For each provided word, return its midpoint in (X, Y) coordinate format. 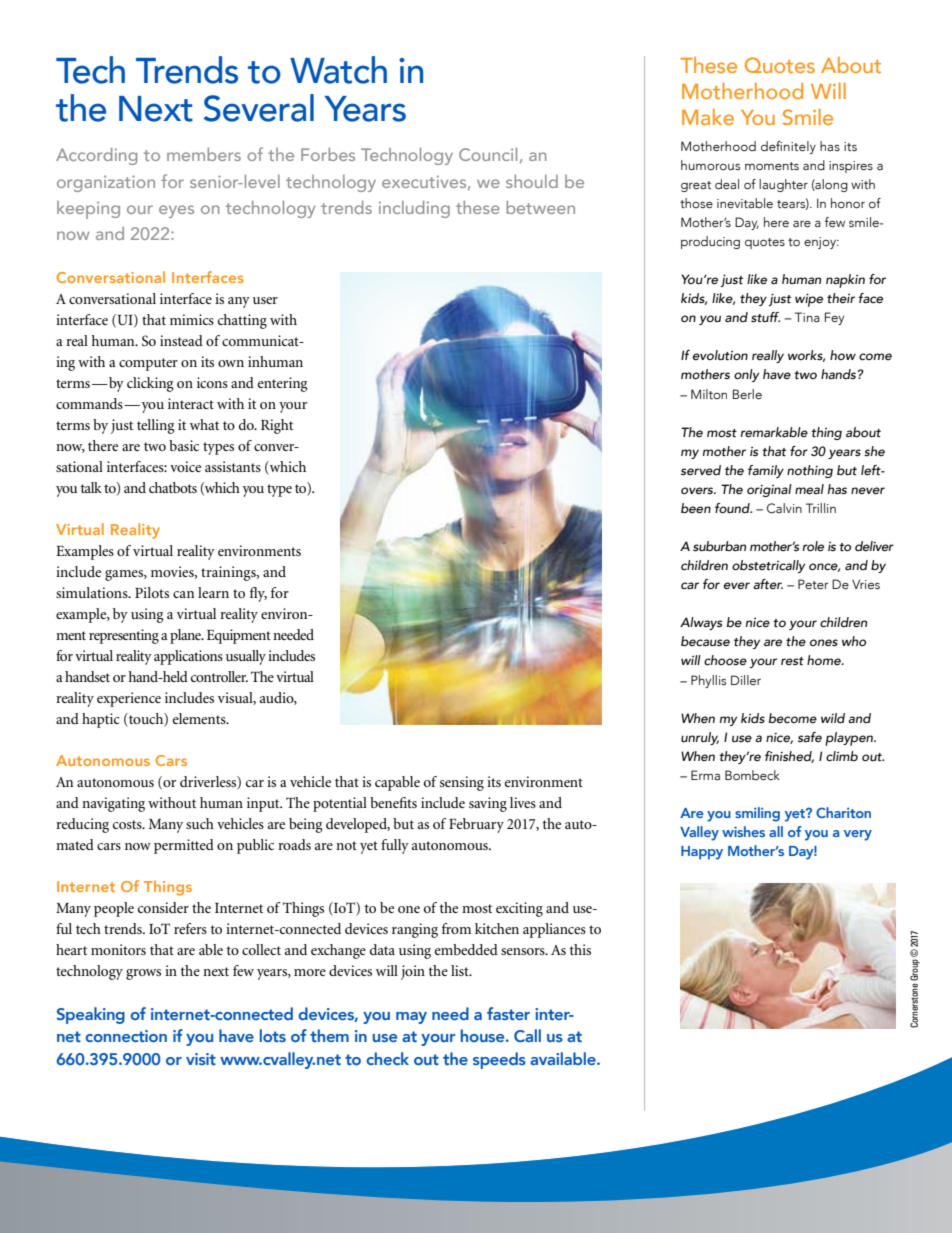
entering (283, 384)
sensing (462, 783)
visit (201, 1059)
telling (156, 426)
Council (488, 154)
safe (810, 737)
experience (129, 699)
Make (708, 117)
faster (508, 1013)
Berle (747, 394)
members (204, 154)
